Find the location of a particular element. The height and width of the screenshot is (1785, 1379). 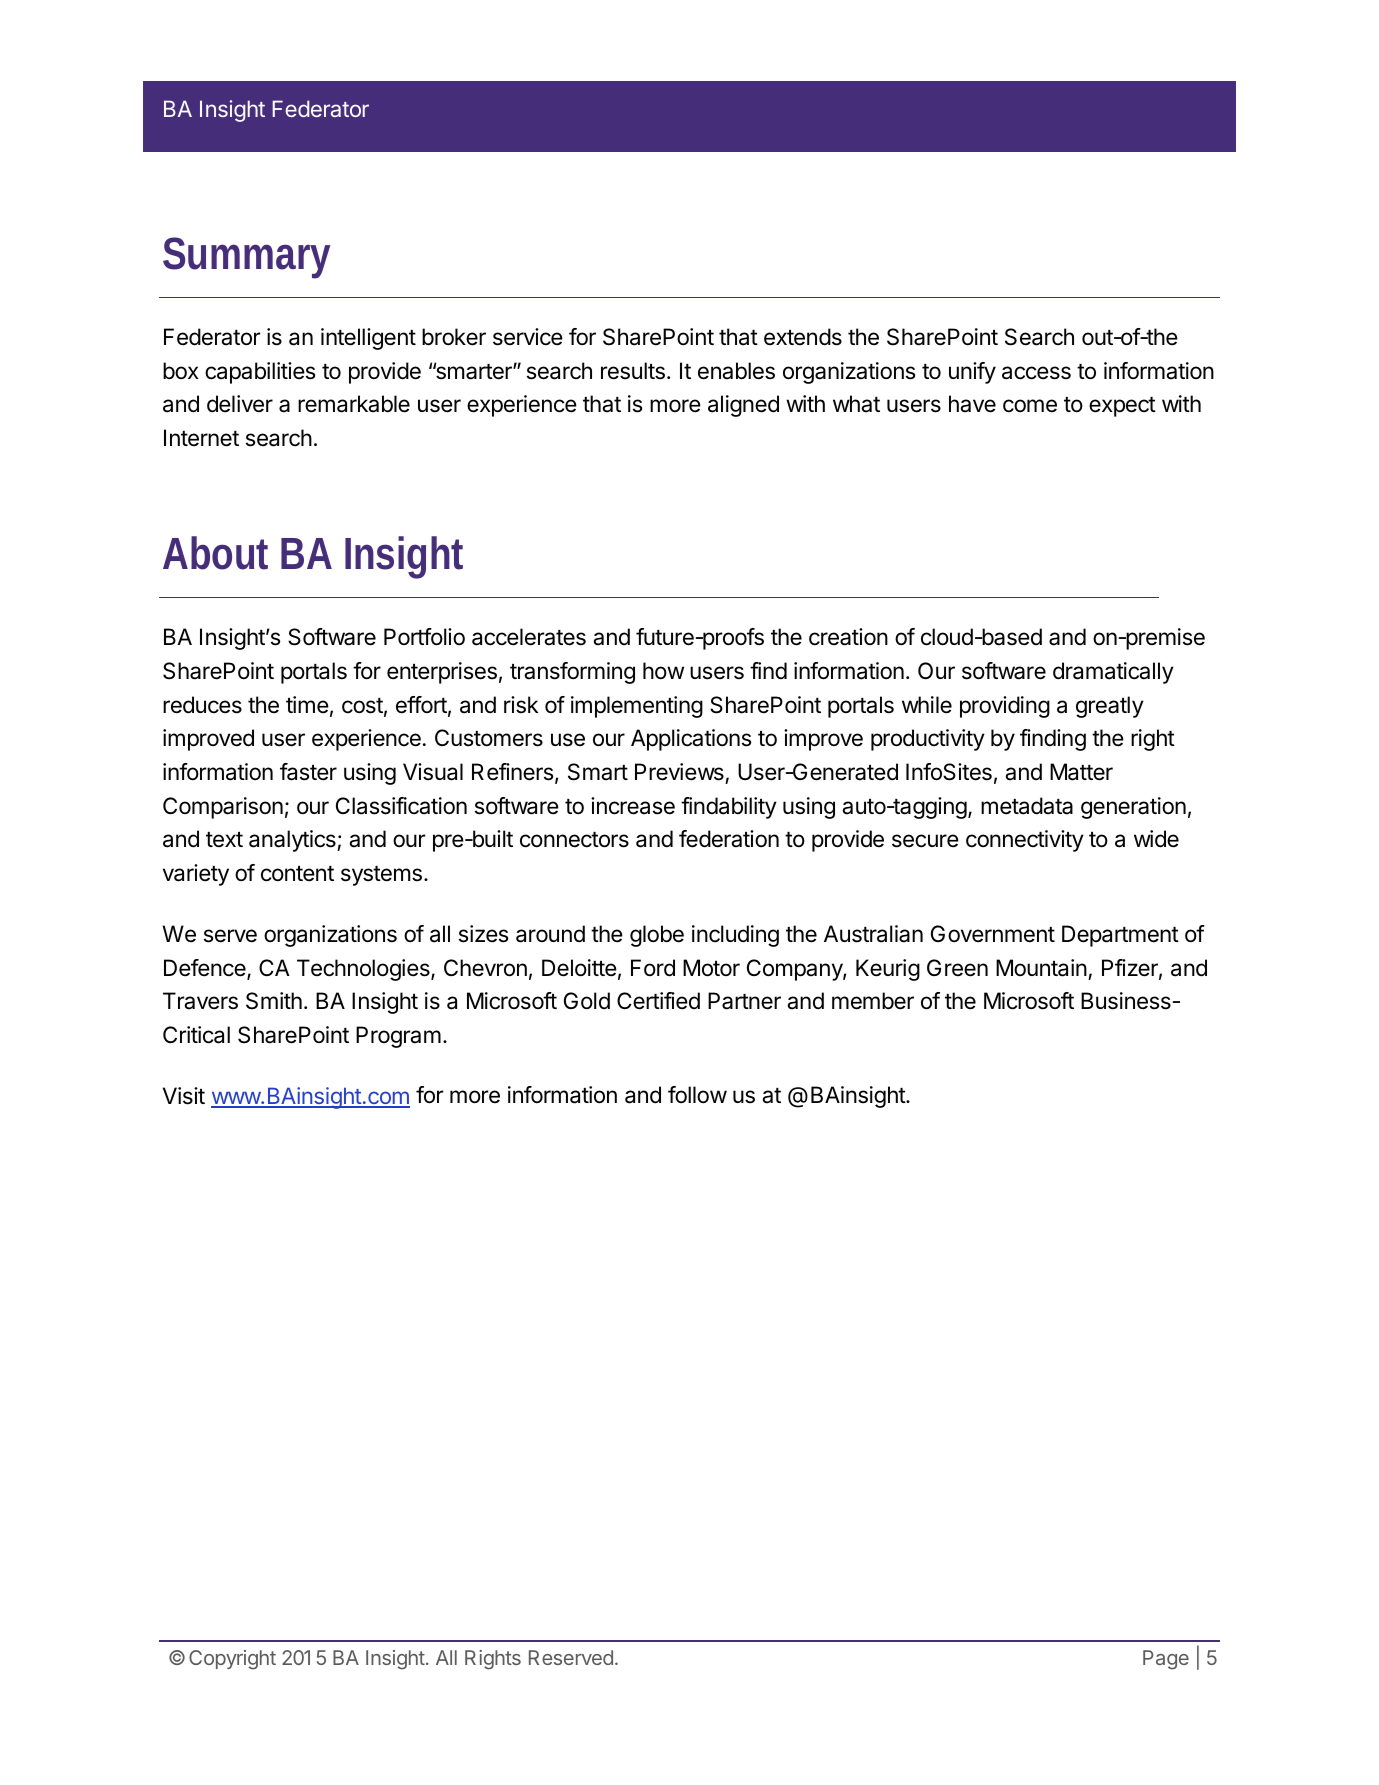

results is located at coordinates (633, 371).
